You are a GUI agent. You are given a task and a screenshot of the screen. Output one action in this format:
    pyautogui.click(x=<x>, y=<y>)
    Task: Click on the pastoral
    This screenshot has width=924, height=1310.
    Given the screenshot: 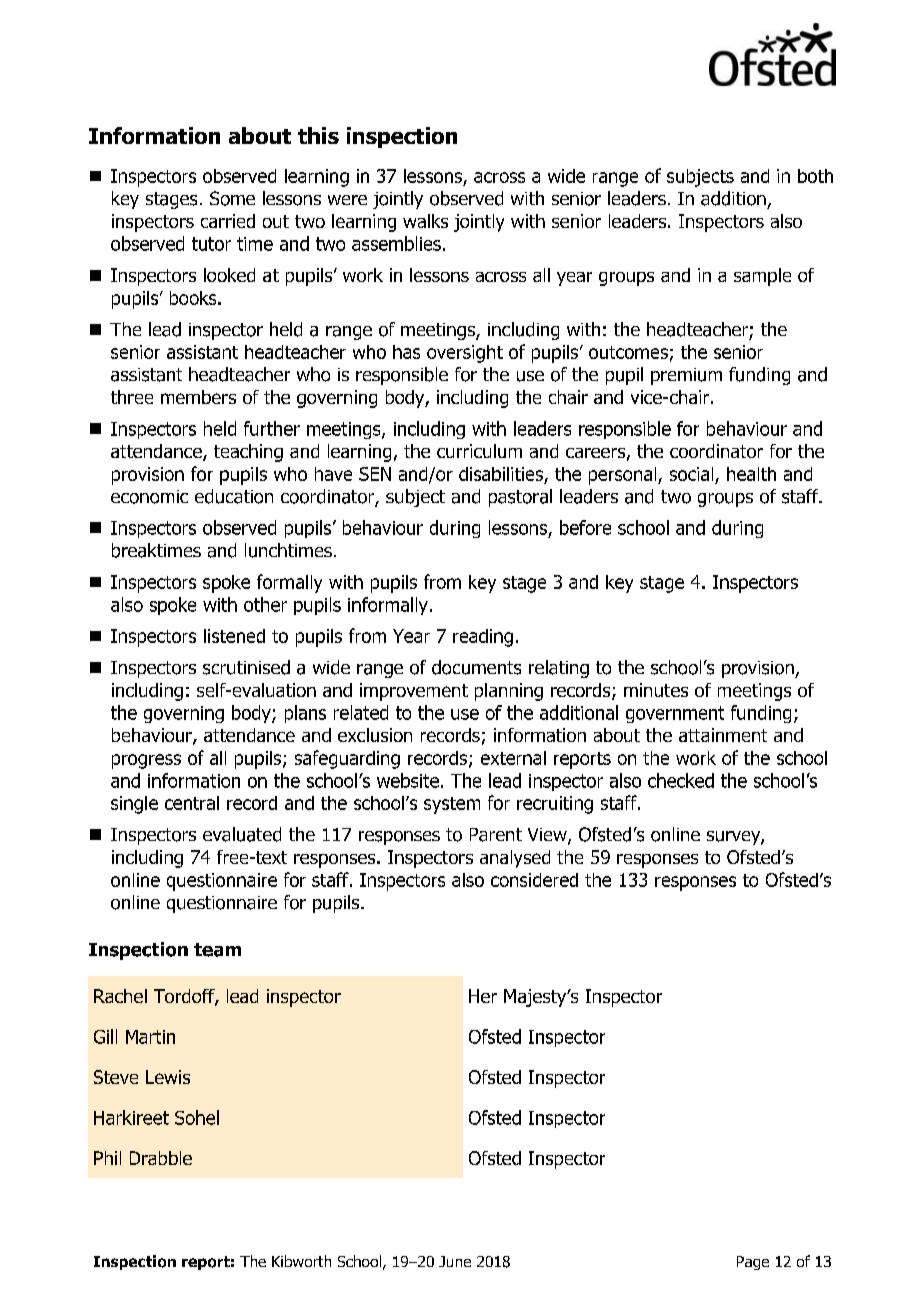 What is the action you would take?
    pyautogui.click(x=520, y=498)
